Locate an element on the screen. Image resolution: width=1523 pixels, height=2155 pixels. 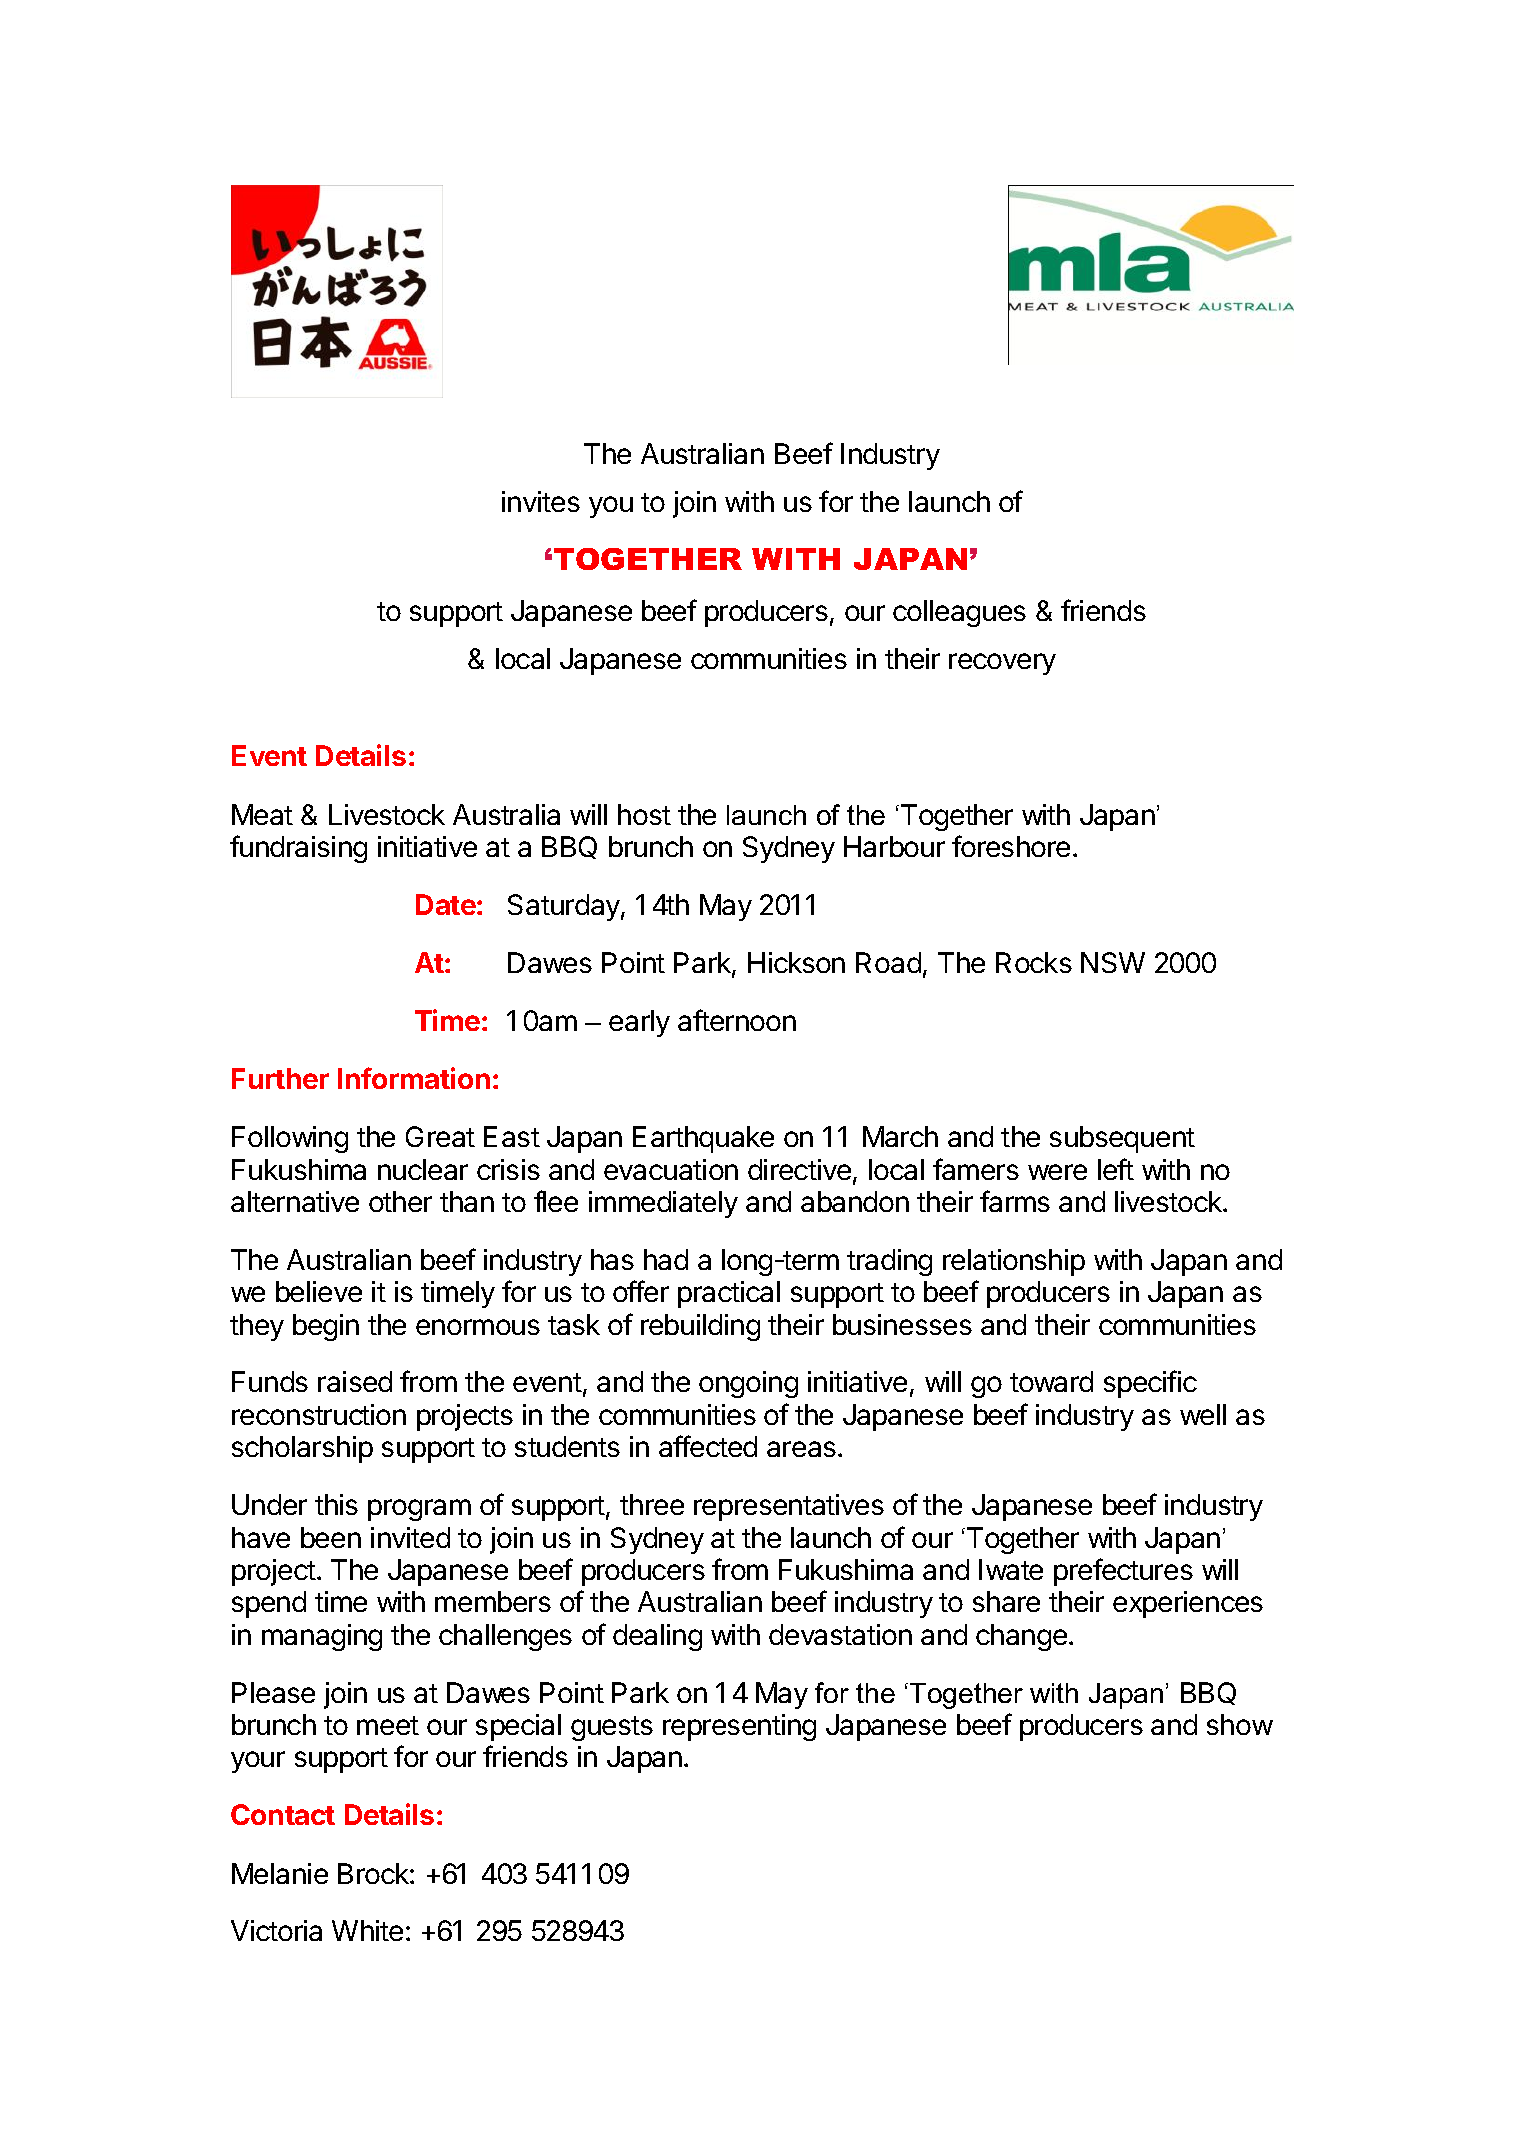
recovery is located at coordinates (1002, 664).
